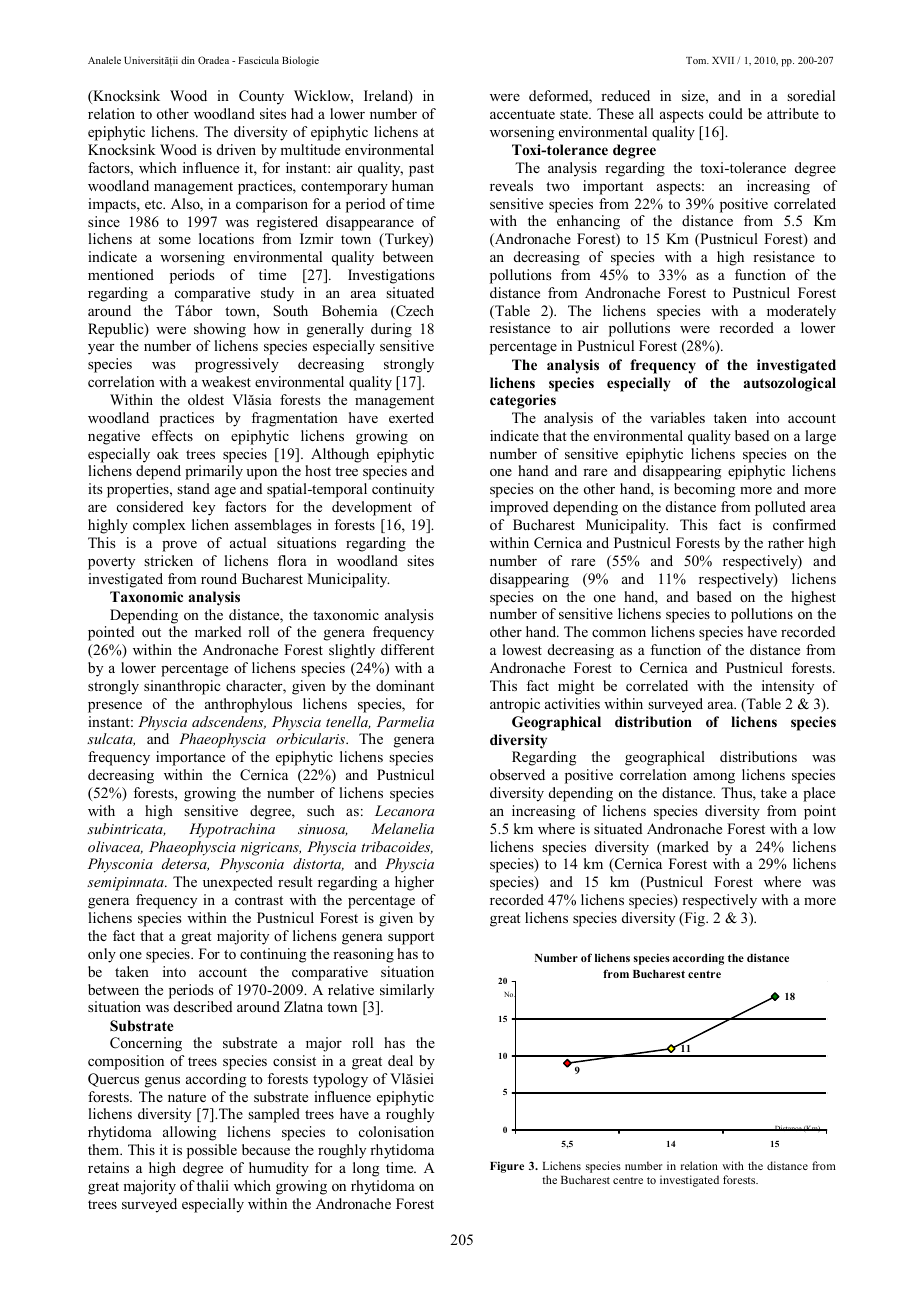  What do you see at coordinates (522, 114) in the screenshot?
I see `accentuate` at bounding box center [522, 114].
